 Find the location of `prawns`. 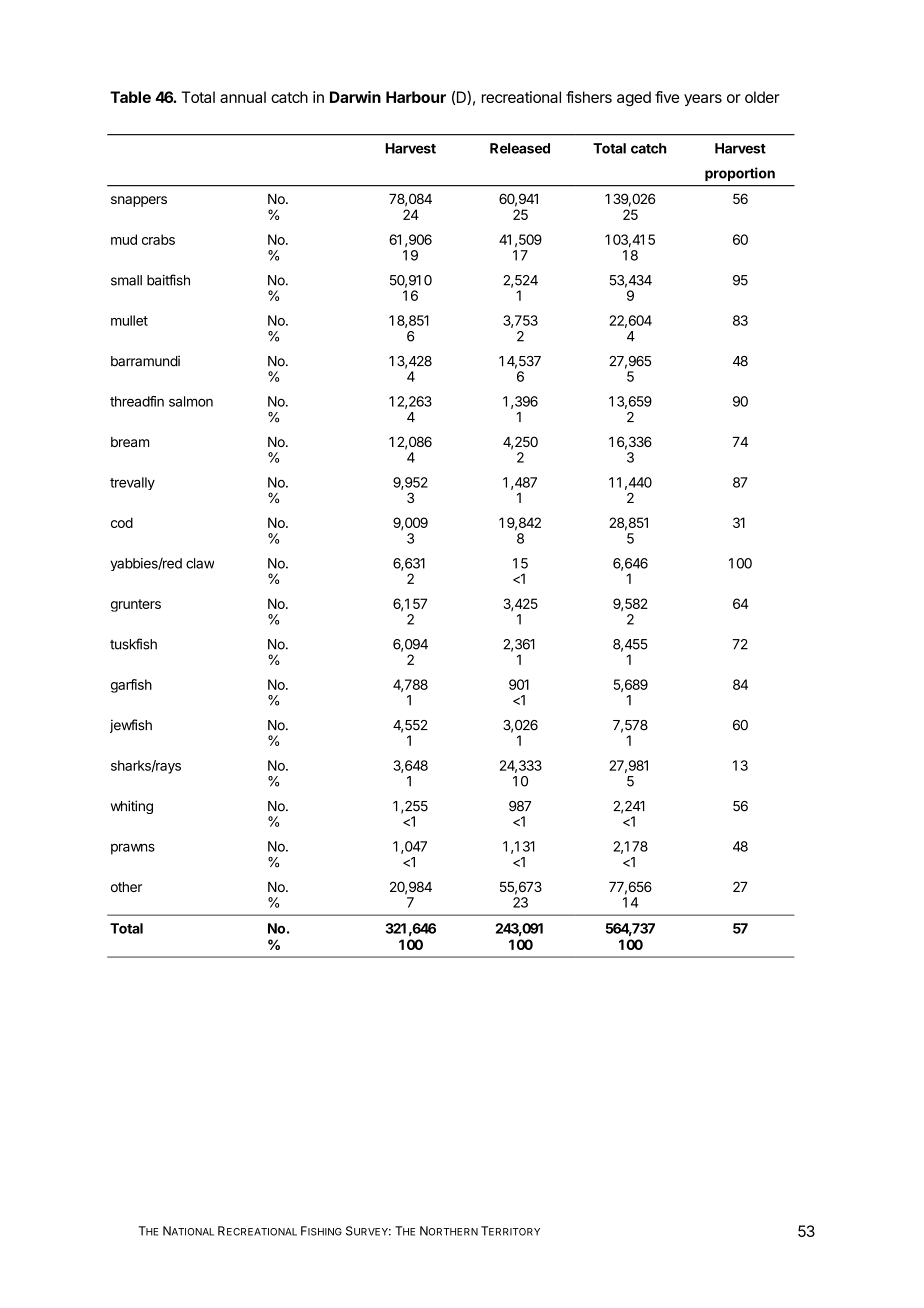

prawns is located at coordinates (133, 849).
